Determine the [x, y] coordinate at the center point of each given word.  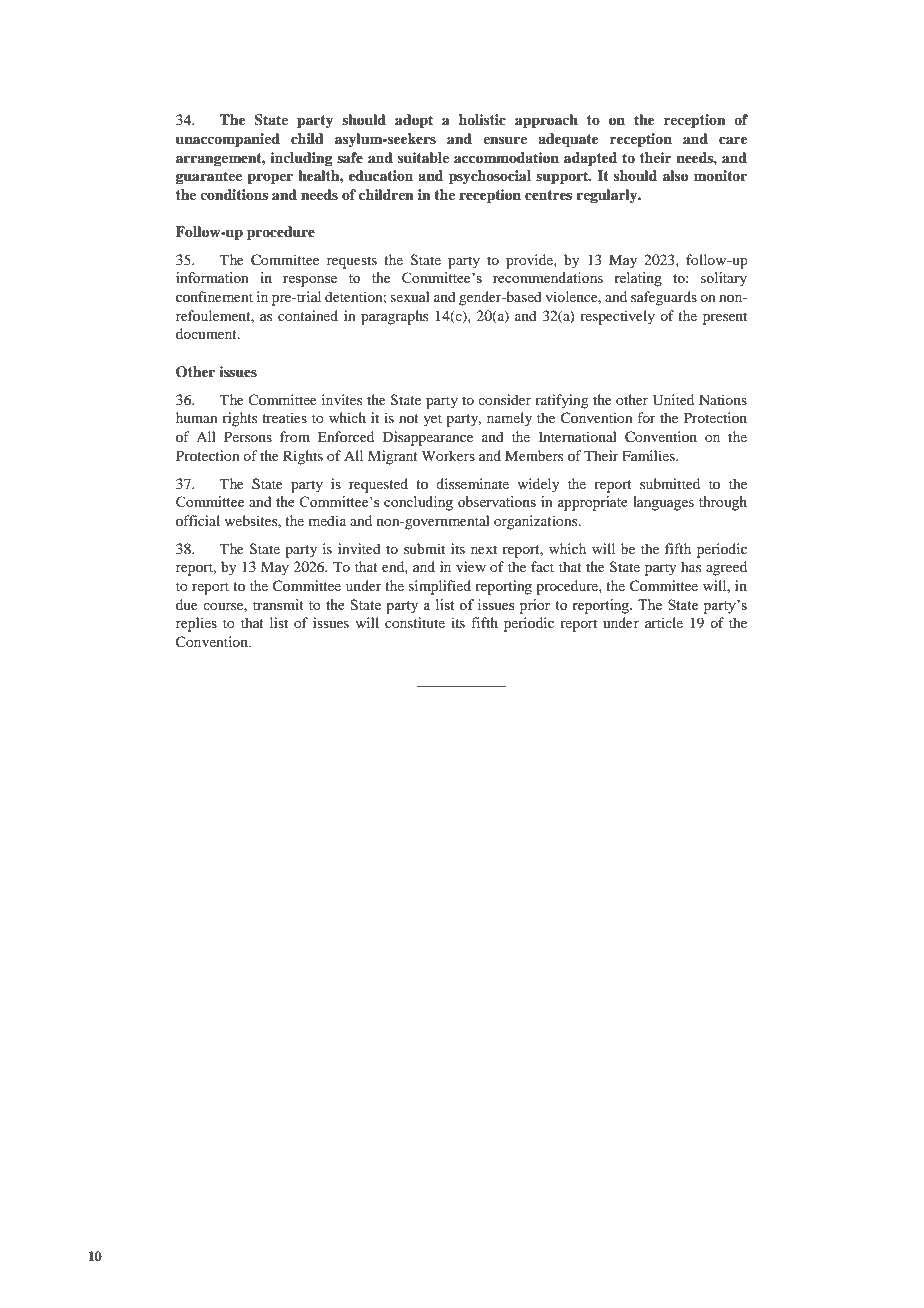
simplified [440, 587]
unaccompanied [228, 140]
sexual [410, 296]
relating [638, 279]
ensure [505, 140]
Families [649, 455]
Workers [448, 455]
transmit [278, 604]
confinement [214, 296]
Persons [248, 436]
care [733, 140]
